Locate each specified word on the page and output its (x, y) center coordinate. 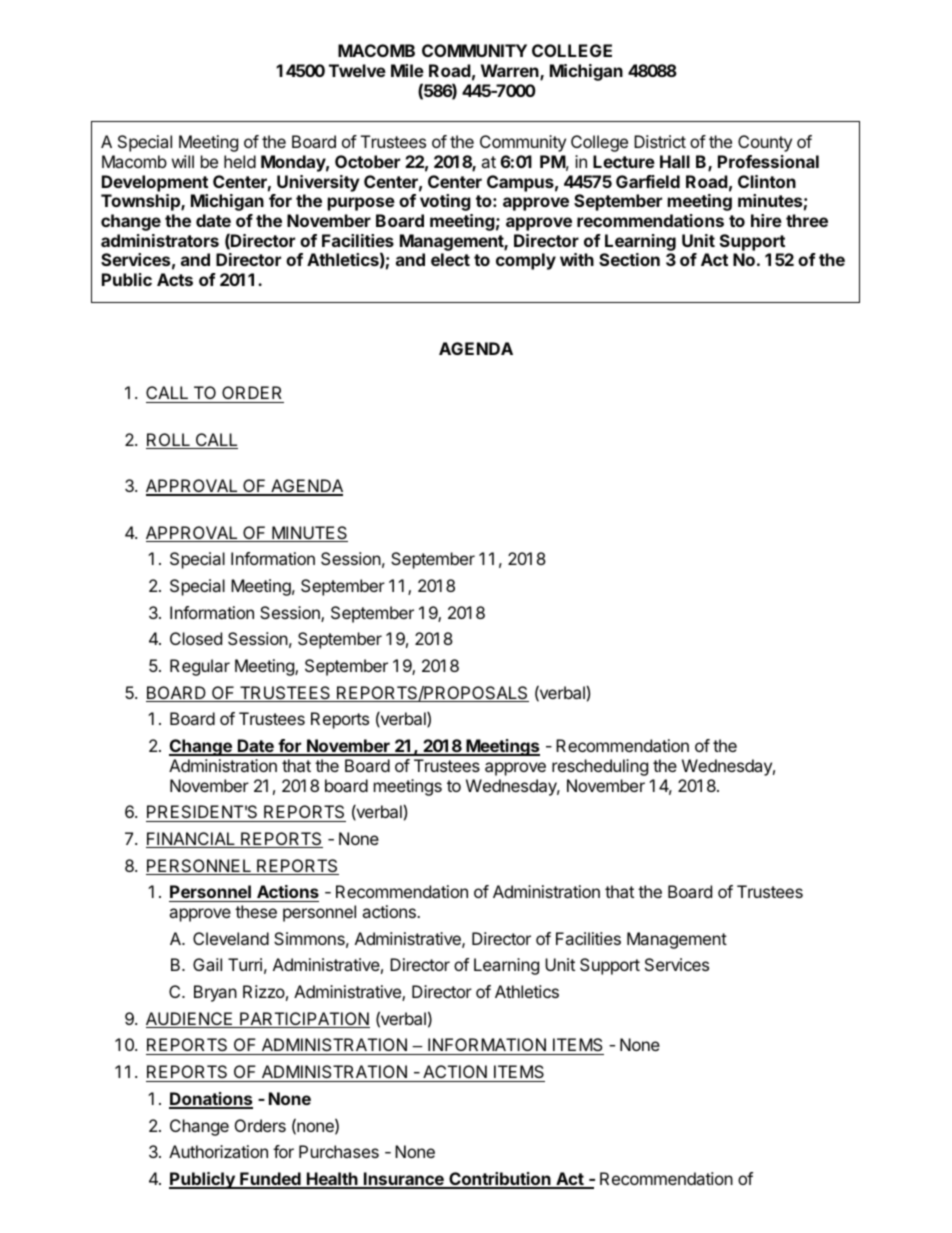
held (240, 161)
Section (629, 259)
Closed (196, 638)
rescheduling (600, 767)
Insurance (404, 1180)
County (765, 143)
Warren (511, 72)
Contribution (500, 1180)
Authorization (218, 1151)
